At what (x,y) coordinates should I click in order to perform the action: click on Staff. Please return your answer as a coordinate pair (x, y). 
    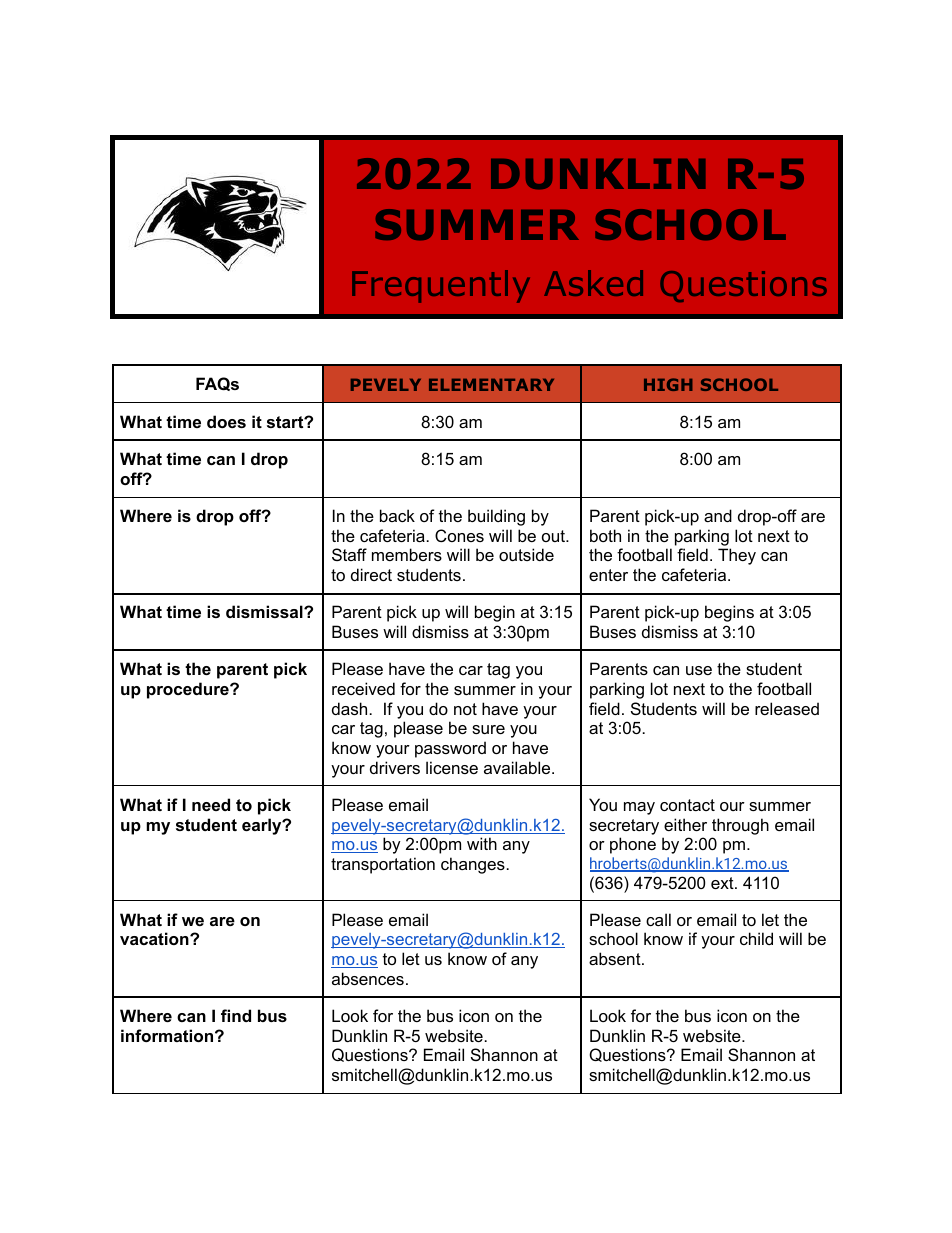
    Looking at the image, I should click on (349, 554).
